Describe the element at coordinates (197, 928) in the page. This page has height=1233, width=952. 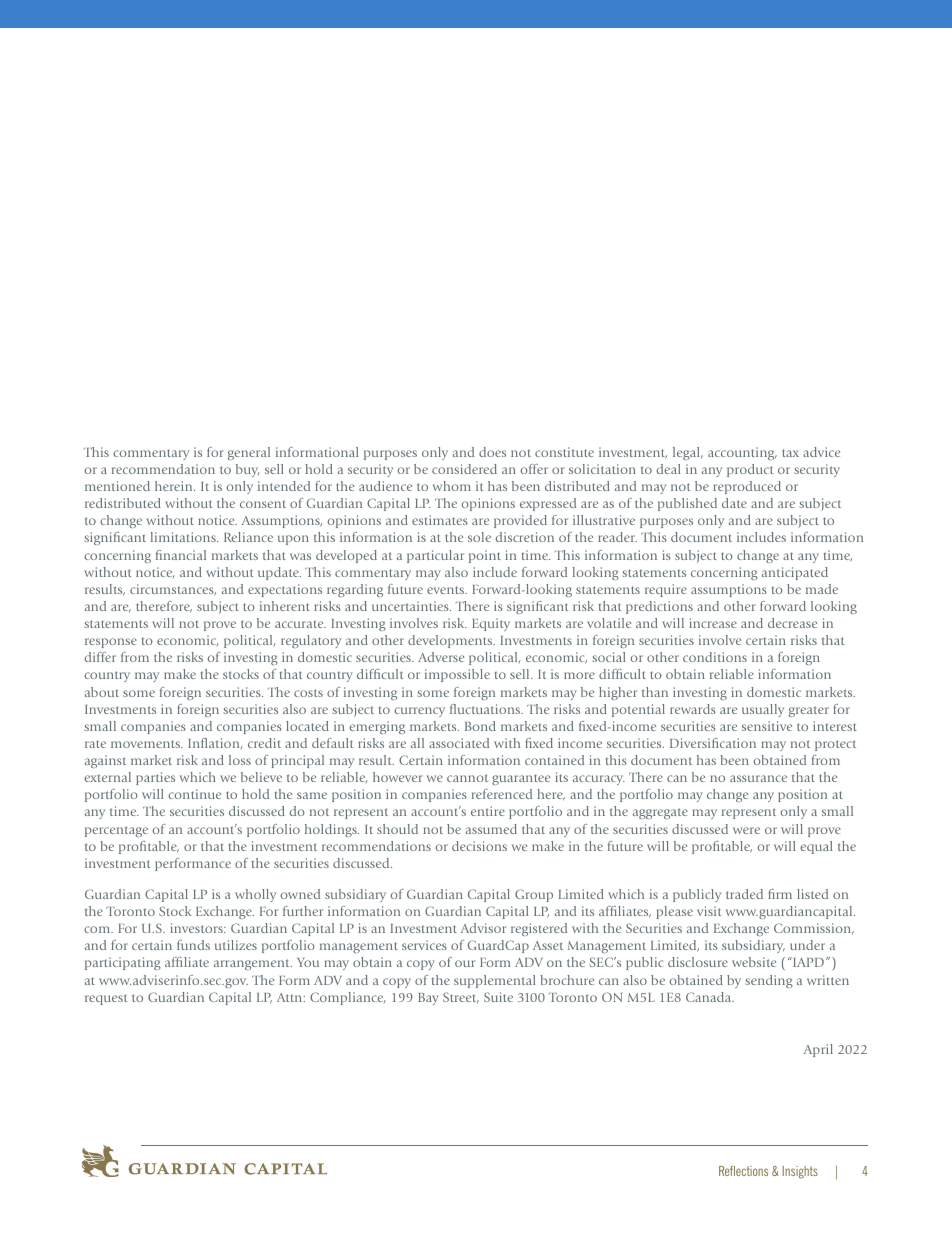
I see `investors` at that location.
